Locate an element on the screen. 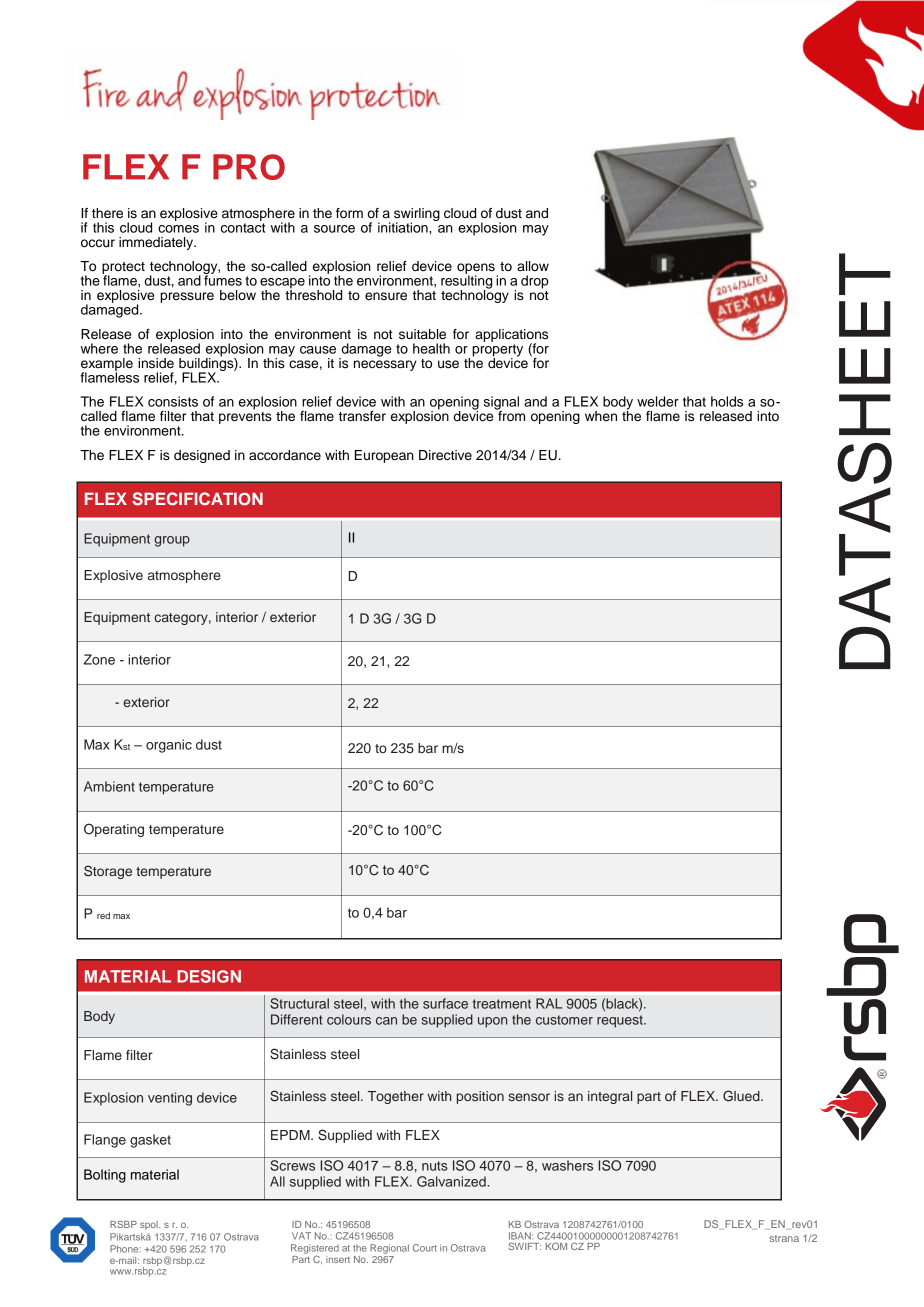 The height and width of the screenshot is (1307, 924). surface is located at coordinates (445, 1003).
